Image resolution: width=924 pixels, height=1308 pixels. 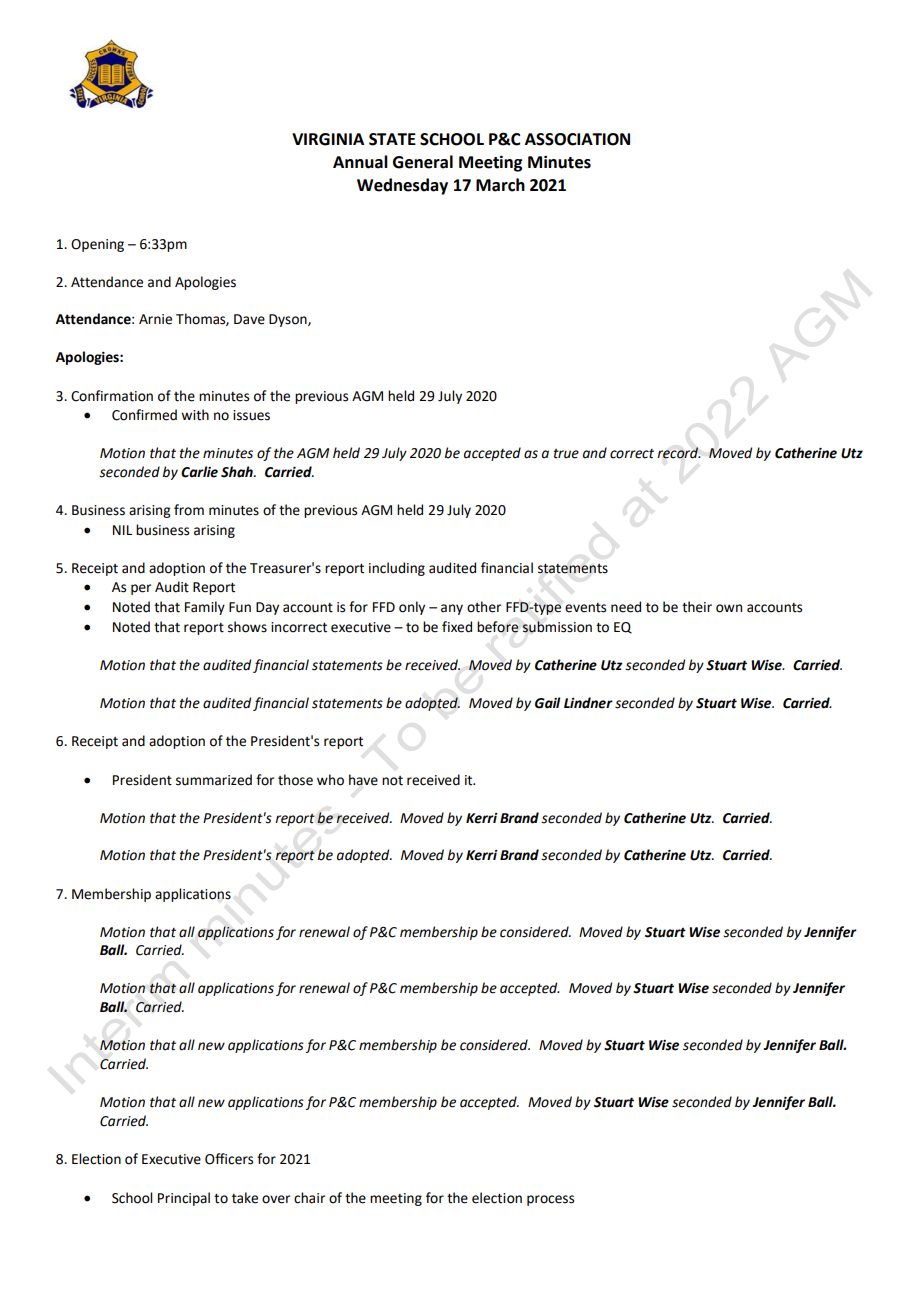 I want to click on record, so click(x=679, y=453).
